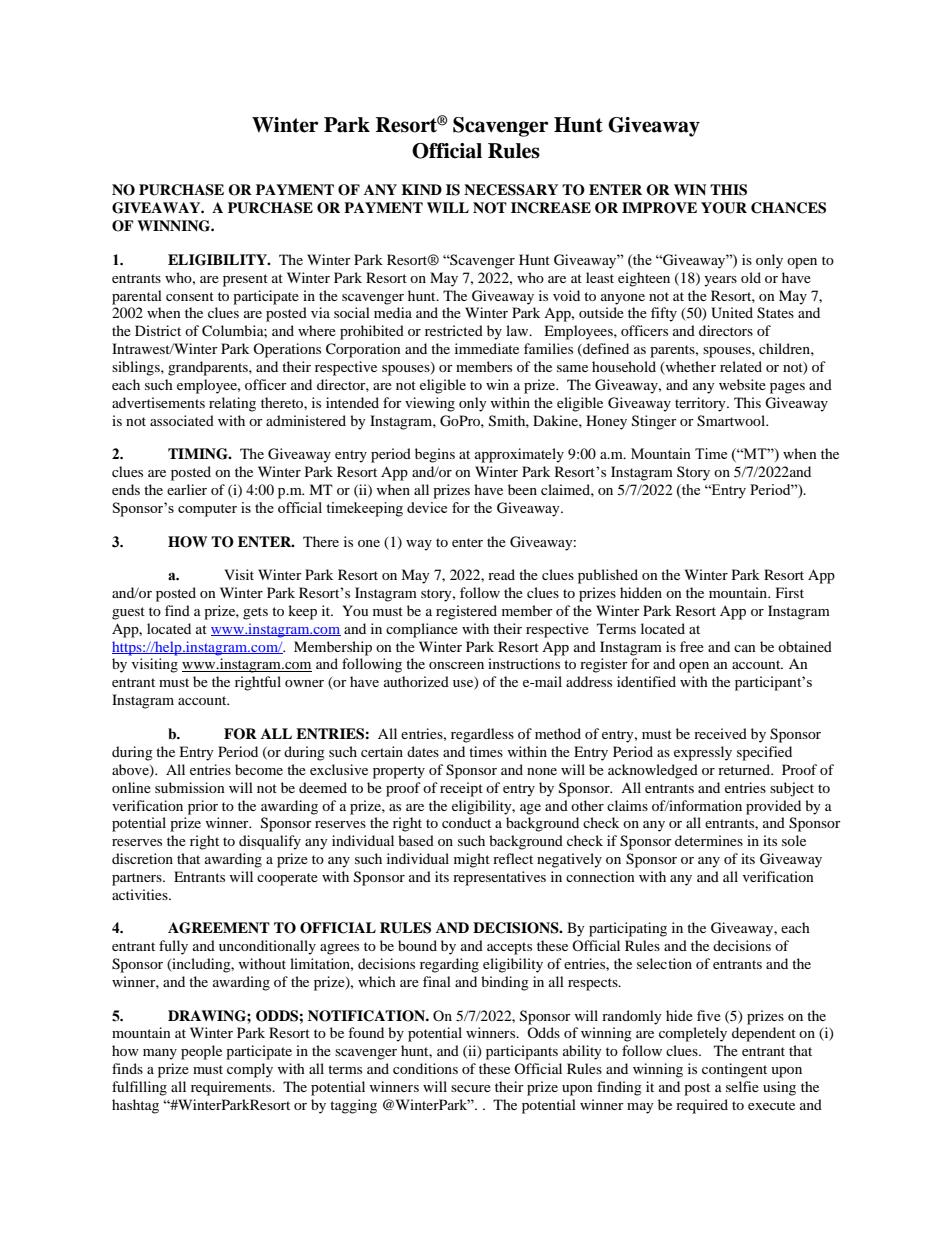 The width and height of the document is (952, 1233). What do you see at coordinates (654, 422) in the document?
I see `Stinger` at bounding box center [654, 422].
